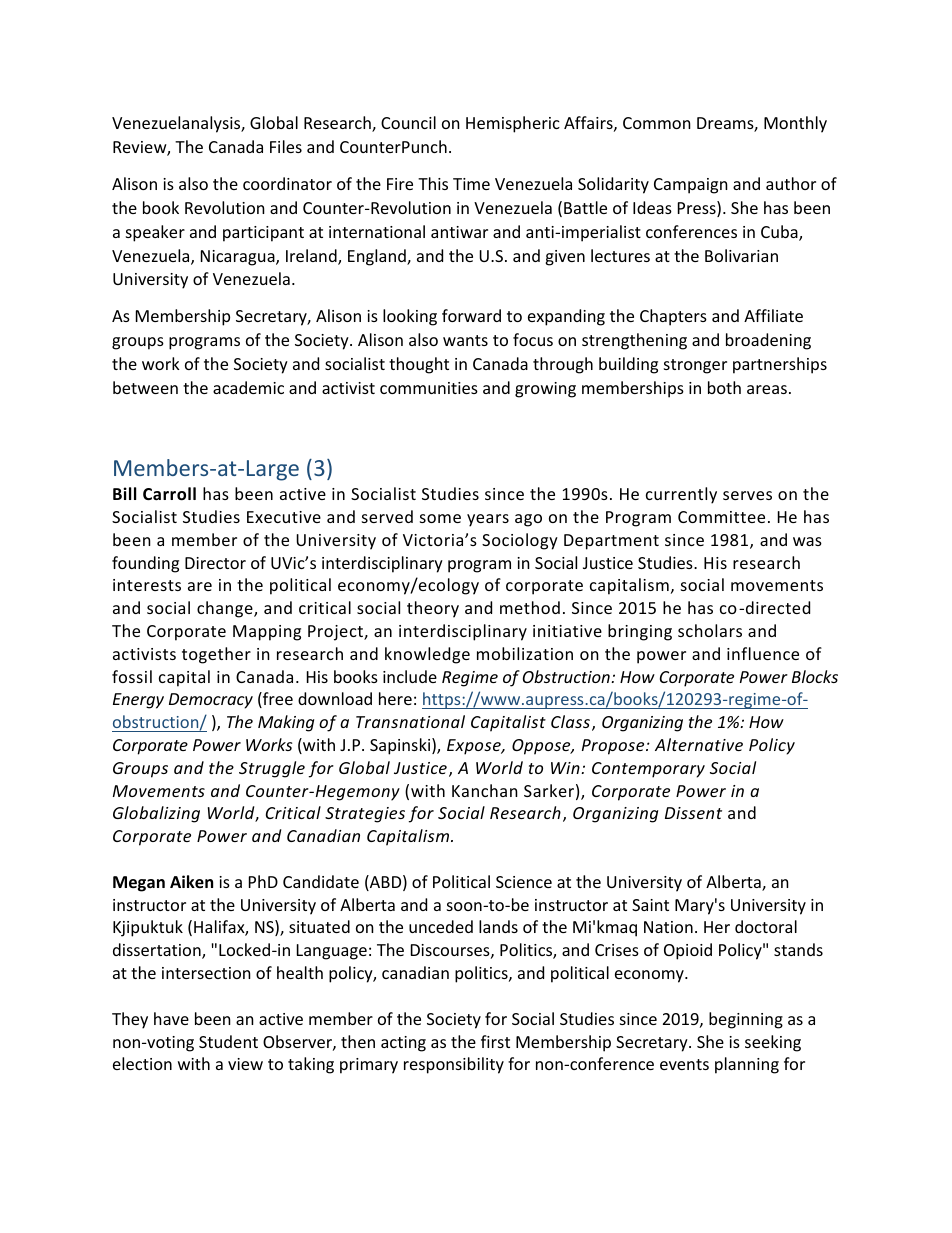 This screenshot has width=952, height=1233. What do you see at coordinates (248, 387) in the screenshot?
I see `academic` at bounding box center [248, 387].
